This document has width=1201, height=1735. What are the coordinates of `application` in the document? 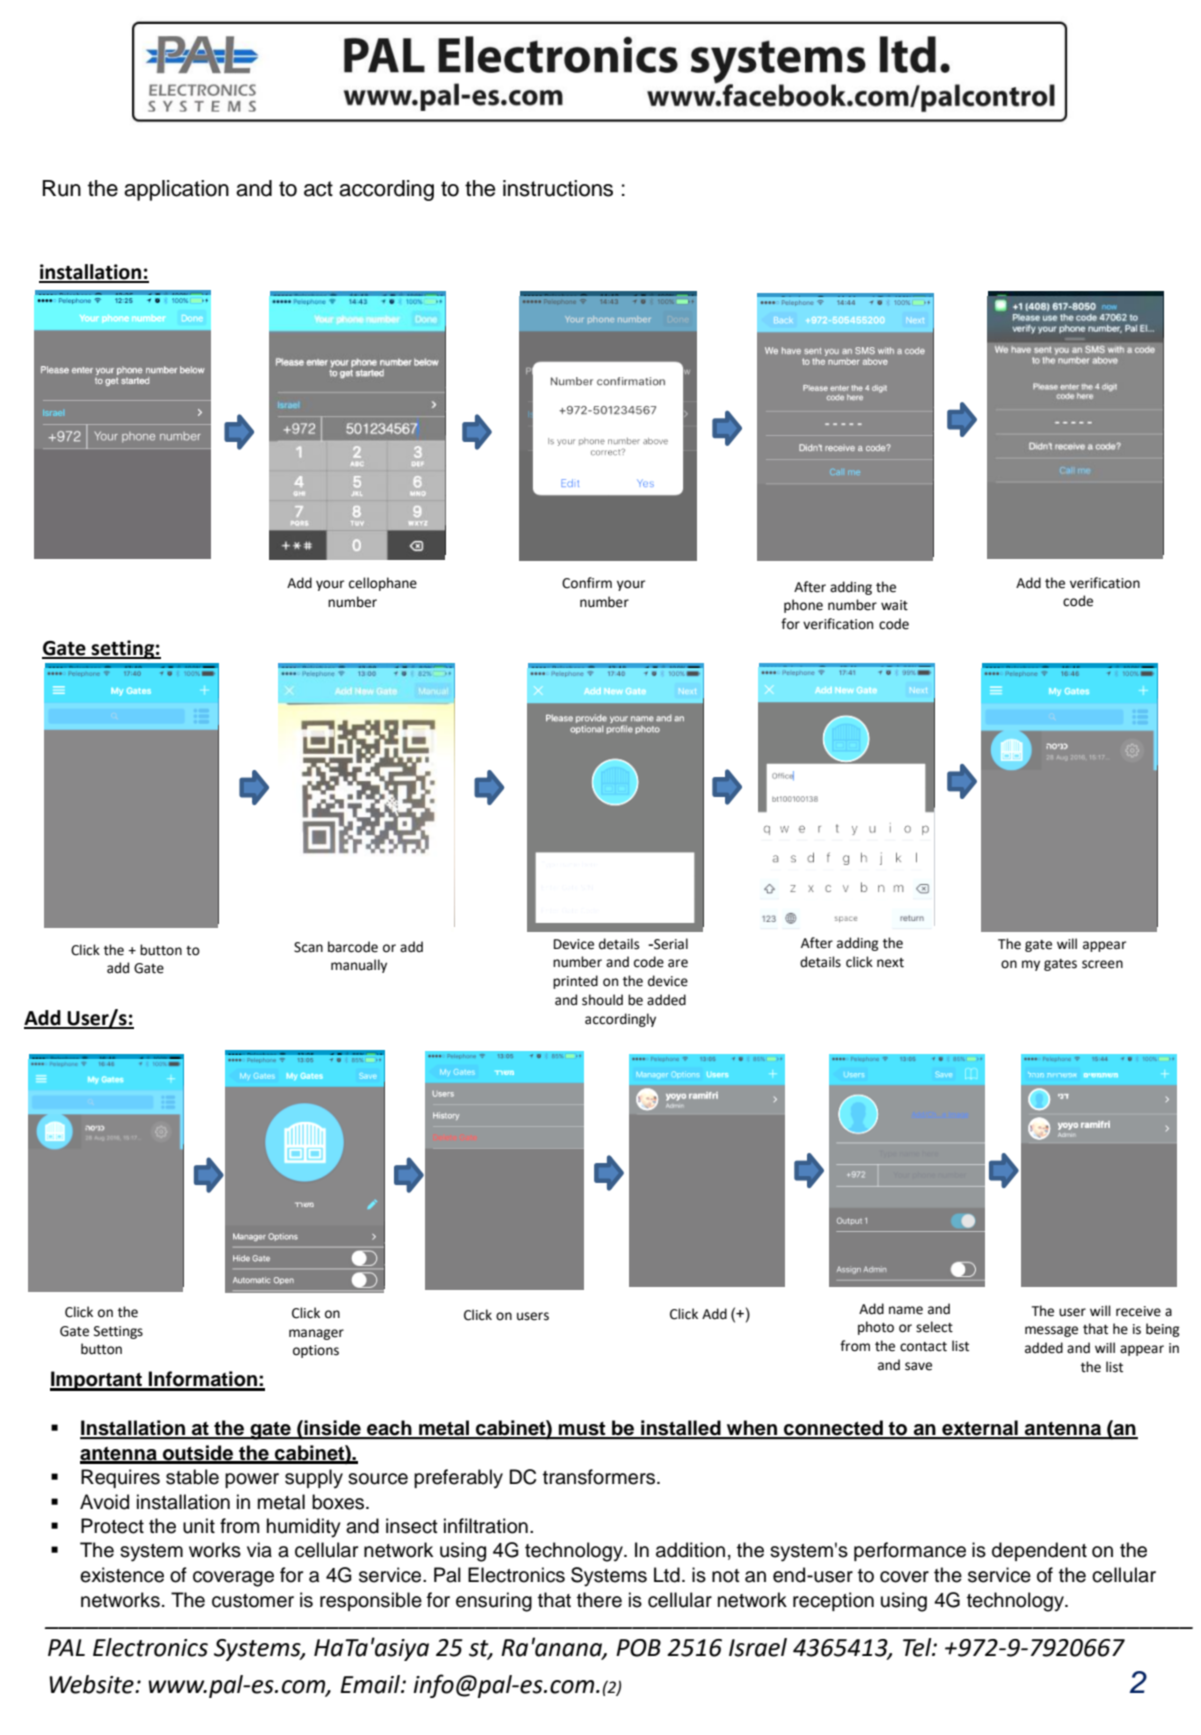 It's located at (176, 190).
